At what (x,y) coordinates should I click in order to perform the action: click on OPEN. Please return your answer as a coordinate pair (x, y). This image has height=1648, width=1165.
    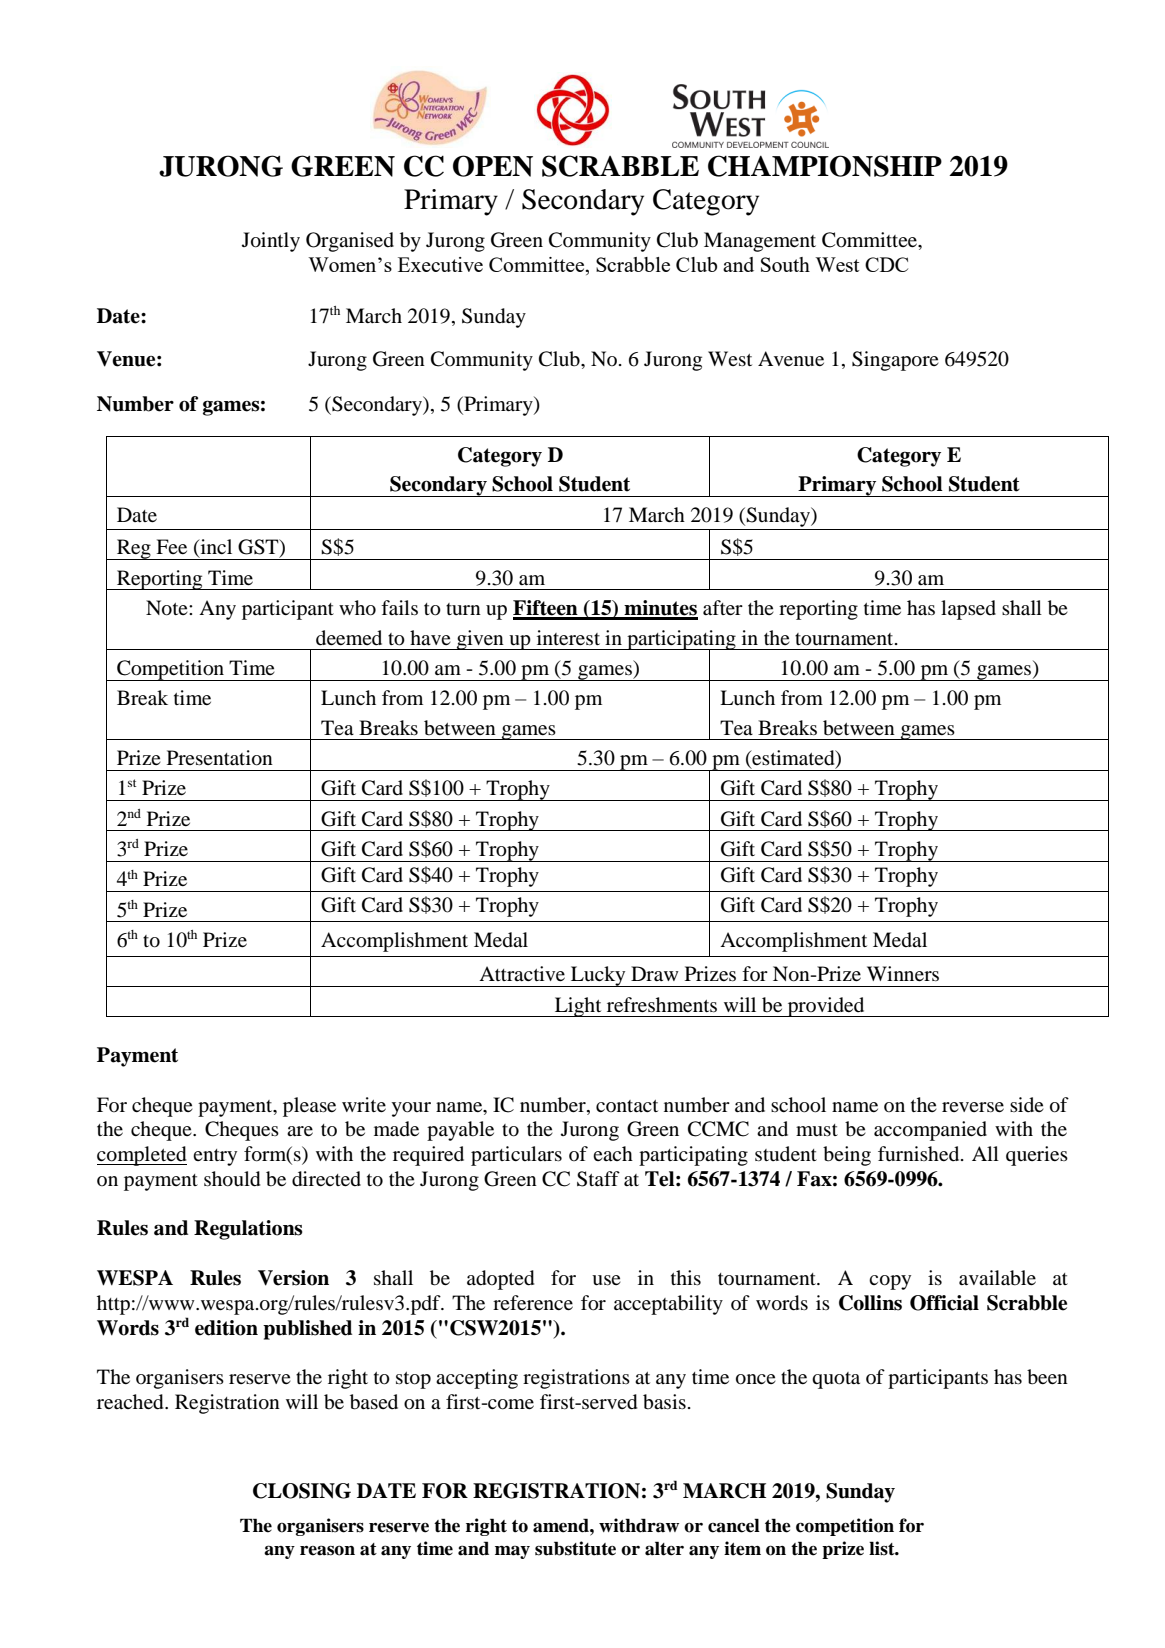
    Looking at the image, I should click on (493, 166).
